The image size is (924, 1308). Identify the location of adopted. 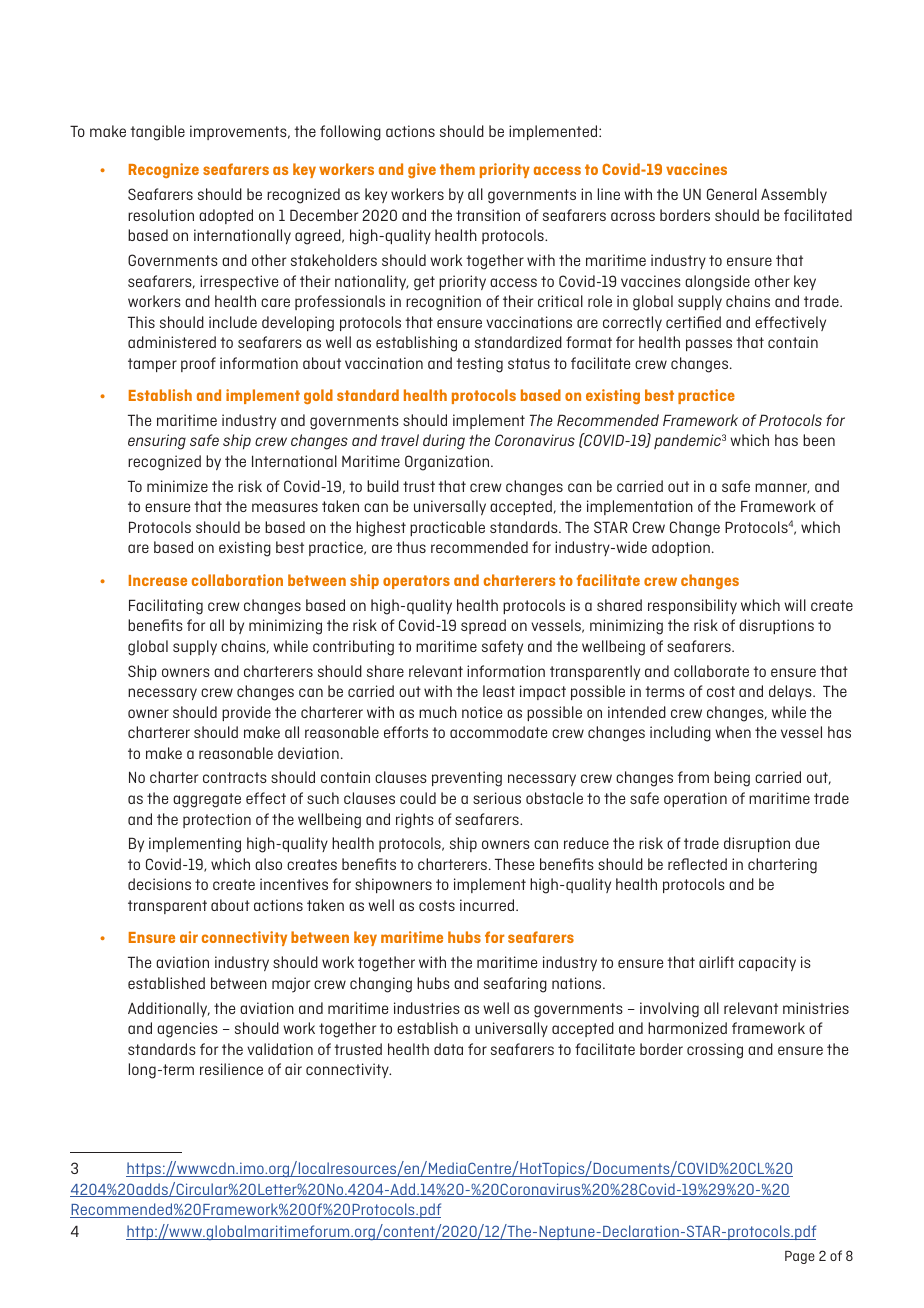
(226, 216).
